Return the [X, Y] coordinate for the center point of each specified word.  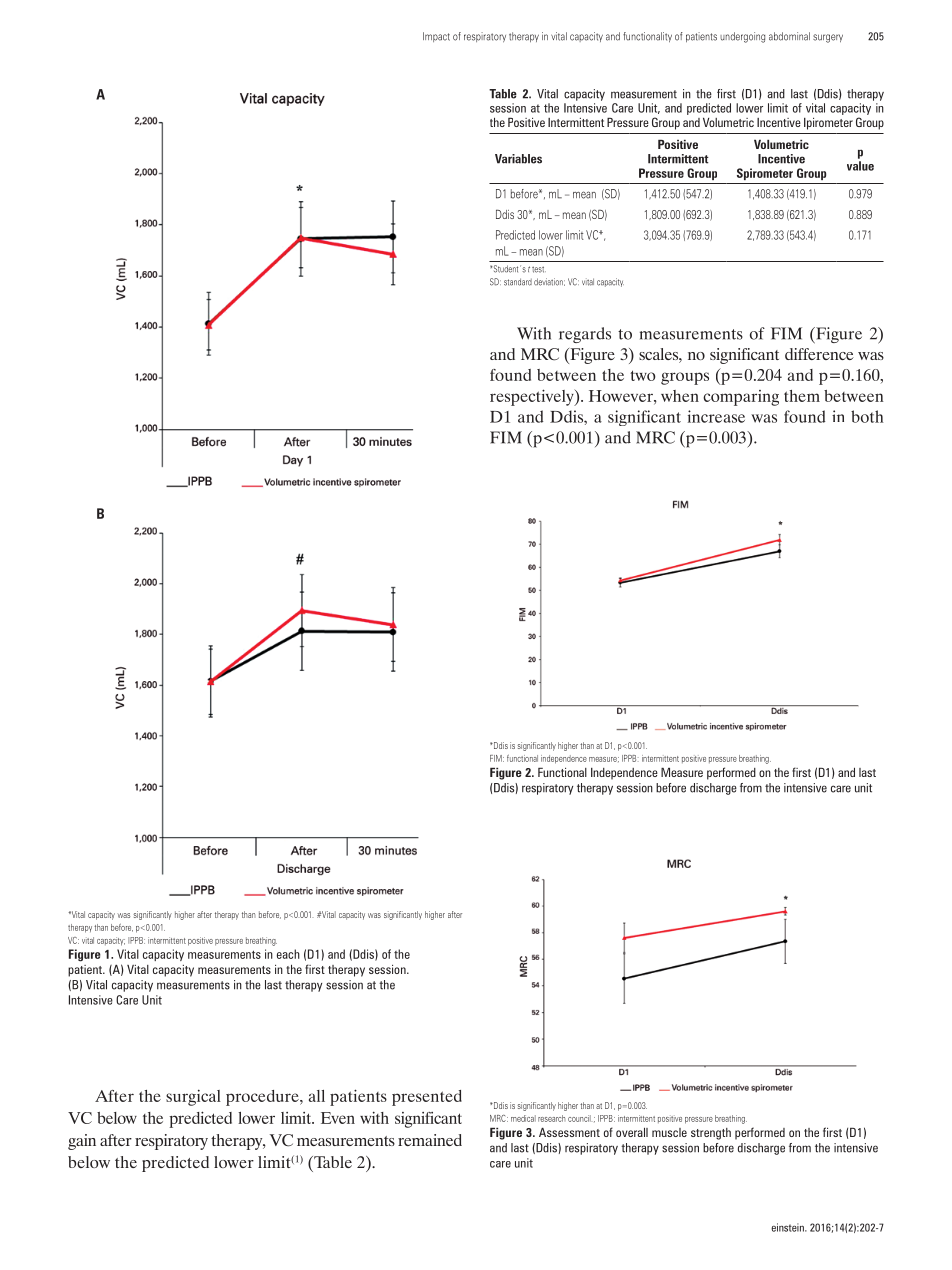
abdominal [789, 36]
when [680, 396]
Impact [436, 37]
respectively [533, 397]
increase [716, 416]
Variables [518, 159]
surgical [193, 1097]
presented [427, 1098]
